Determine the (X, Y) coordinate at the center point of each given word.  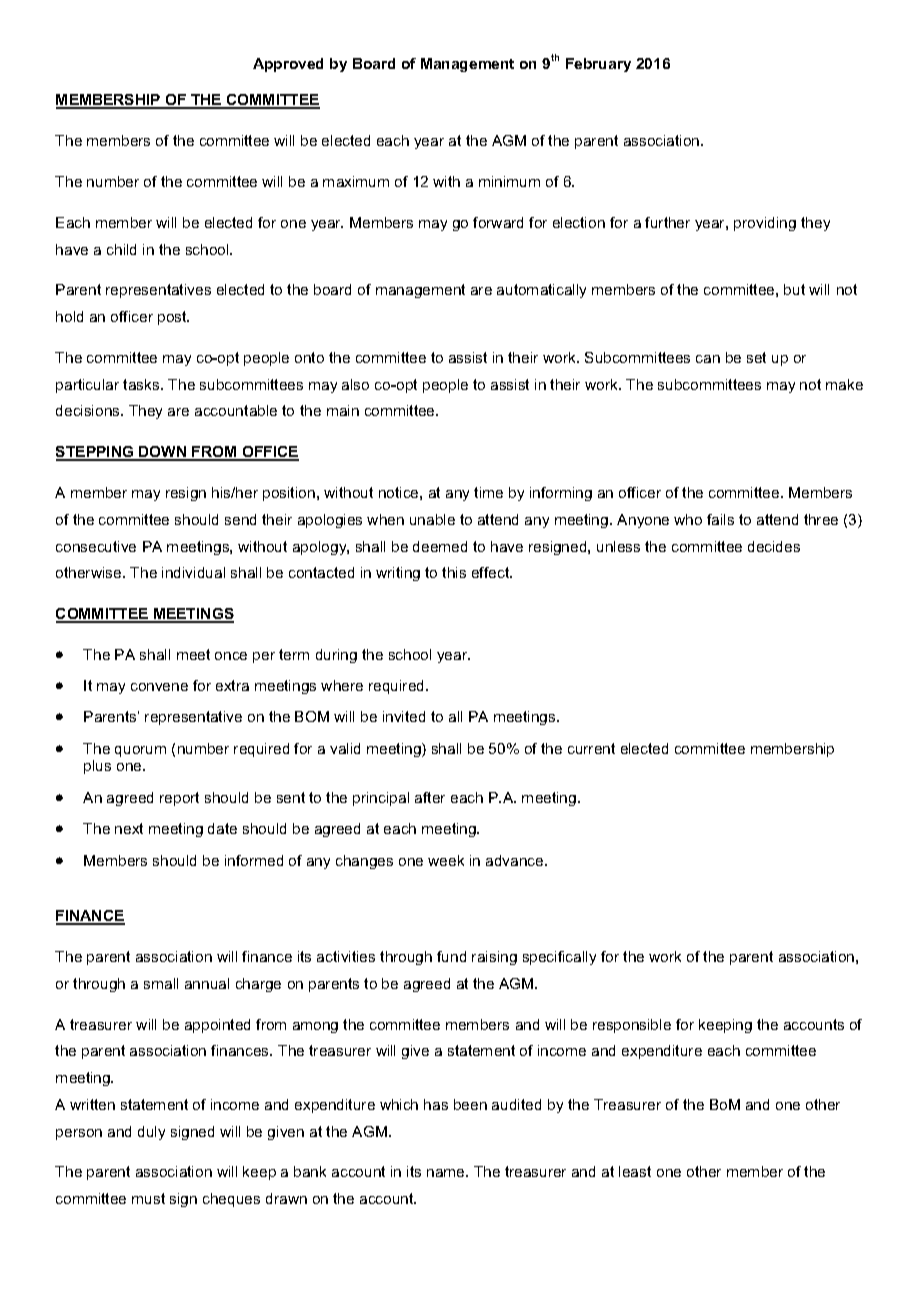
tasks (142, 384)
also (355, 384)
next (129, 828)
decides (774, 546)
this (454, 572)
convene (159, 687)
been (470, 1104)
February (598, 65)
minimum (509, 181)
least (635, 1171)
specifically (559, 958)
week (446, 860)
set (756, 357)
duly (151, 1133)
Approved (288, 65)
